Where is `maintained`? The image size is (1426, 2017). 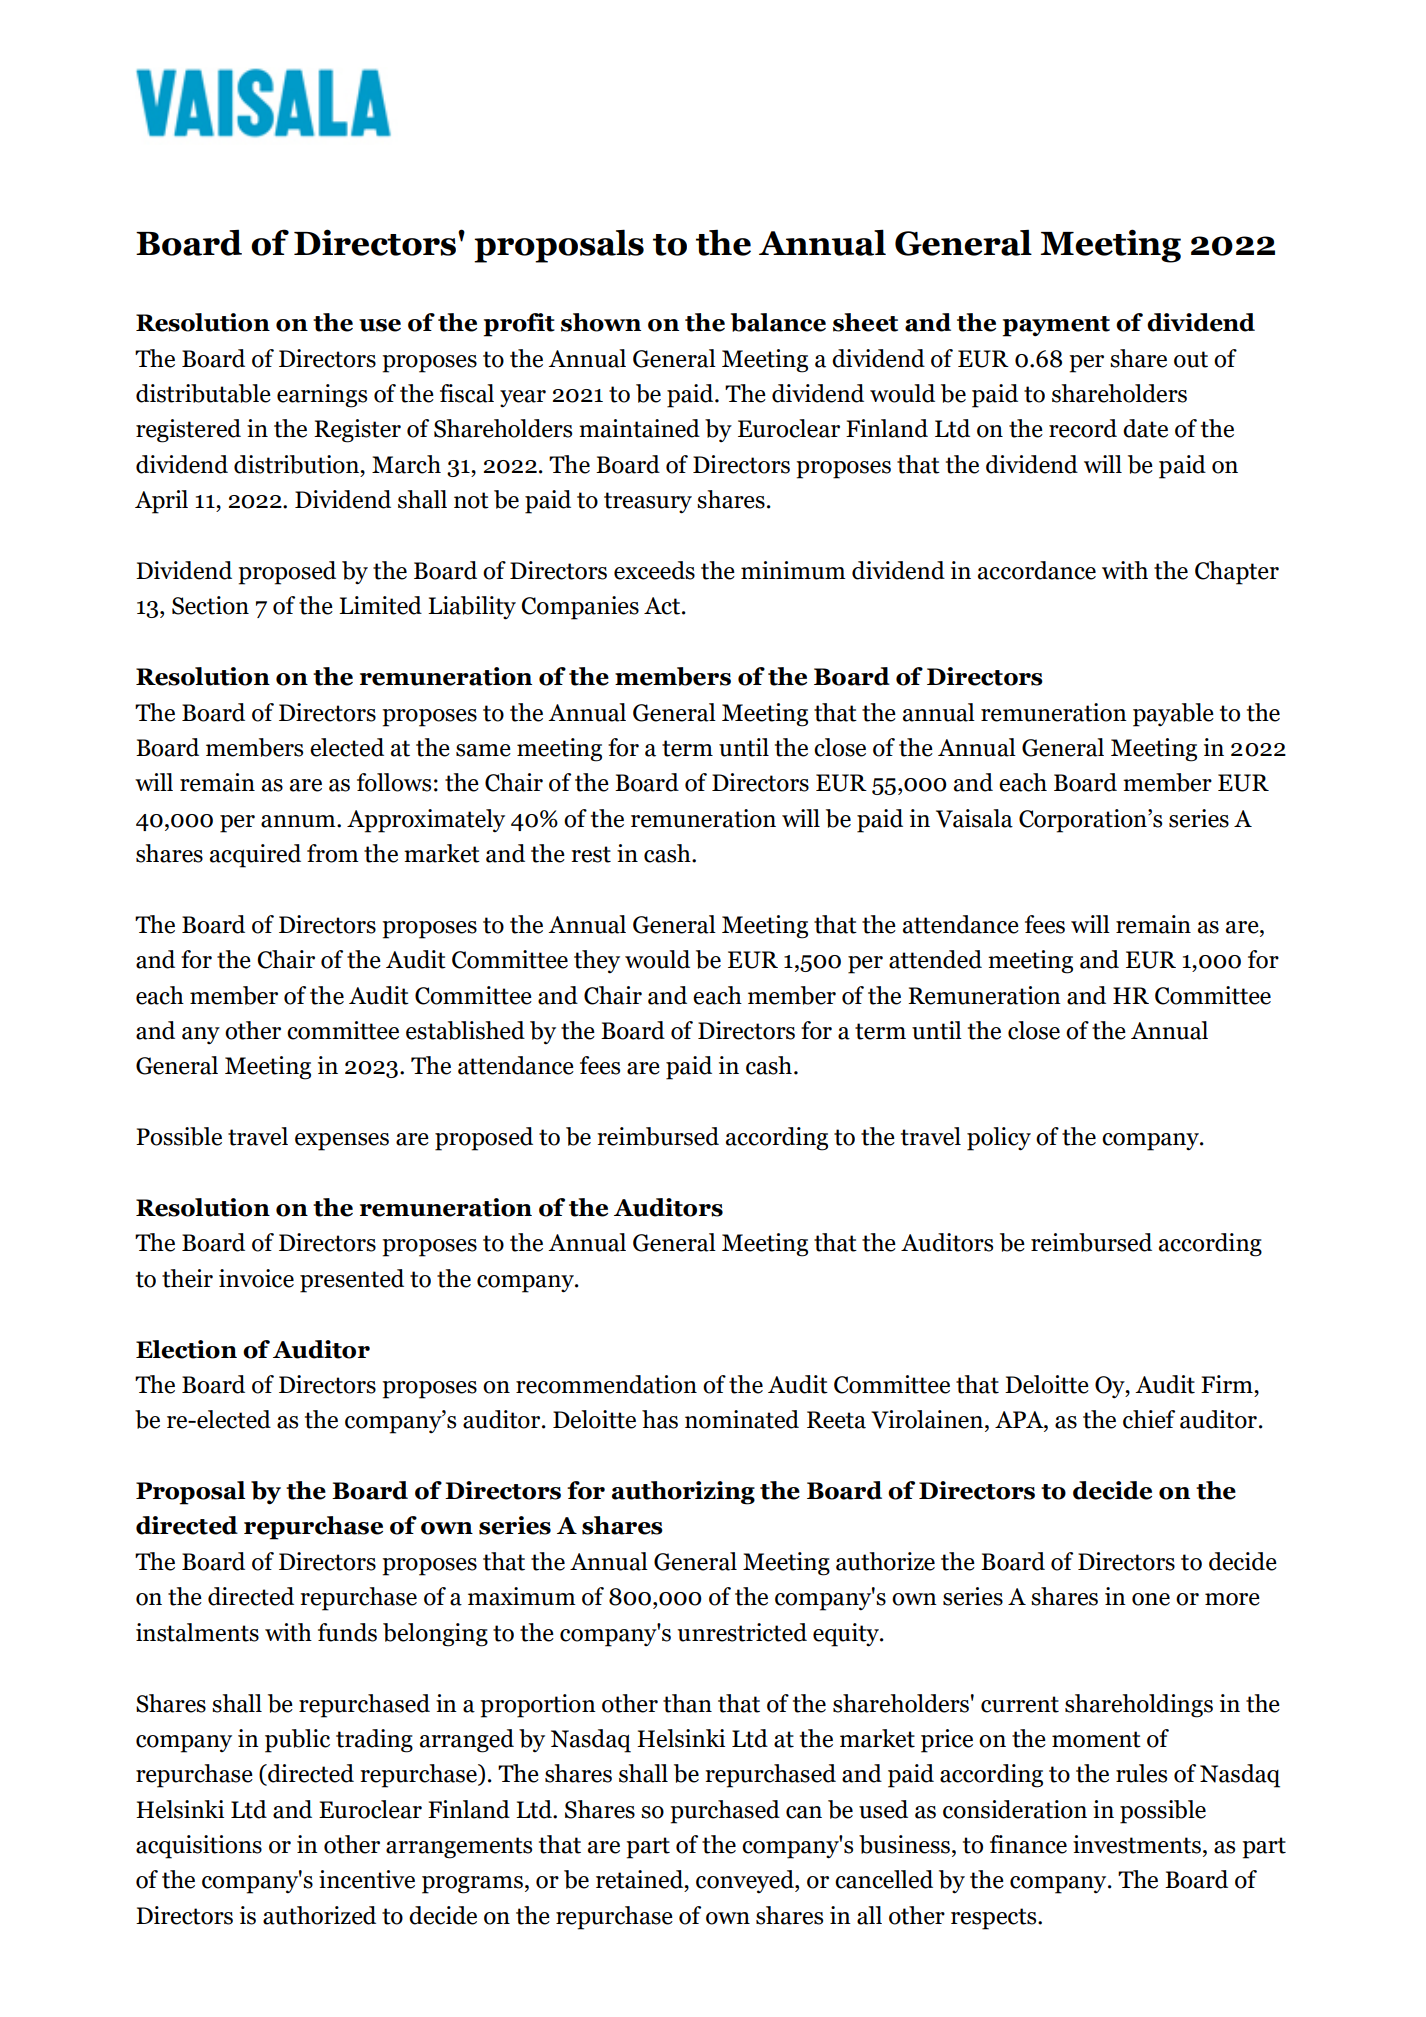
maintained is located at coordinates (639, 428).
